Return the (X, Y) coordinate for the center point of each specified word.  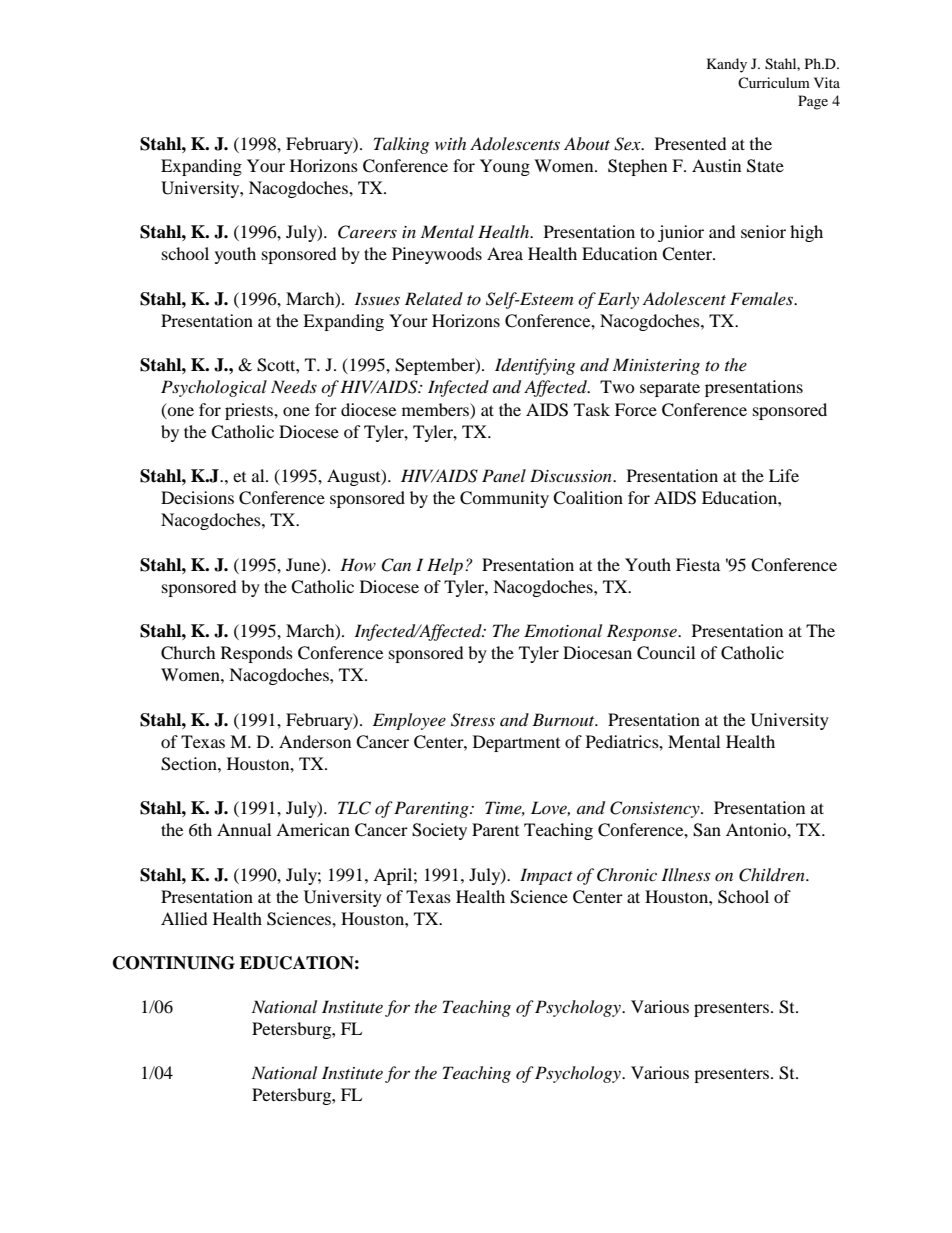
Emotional (563, 630)
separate (670, 389)
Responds (257, 654)
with (450, 143)
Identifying (535, 366)
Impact (546, 876)
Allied (184, 918)
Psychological (214, 388)
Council (666, 653)
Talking (401, 145)
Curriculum (774, 82)
